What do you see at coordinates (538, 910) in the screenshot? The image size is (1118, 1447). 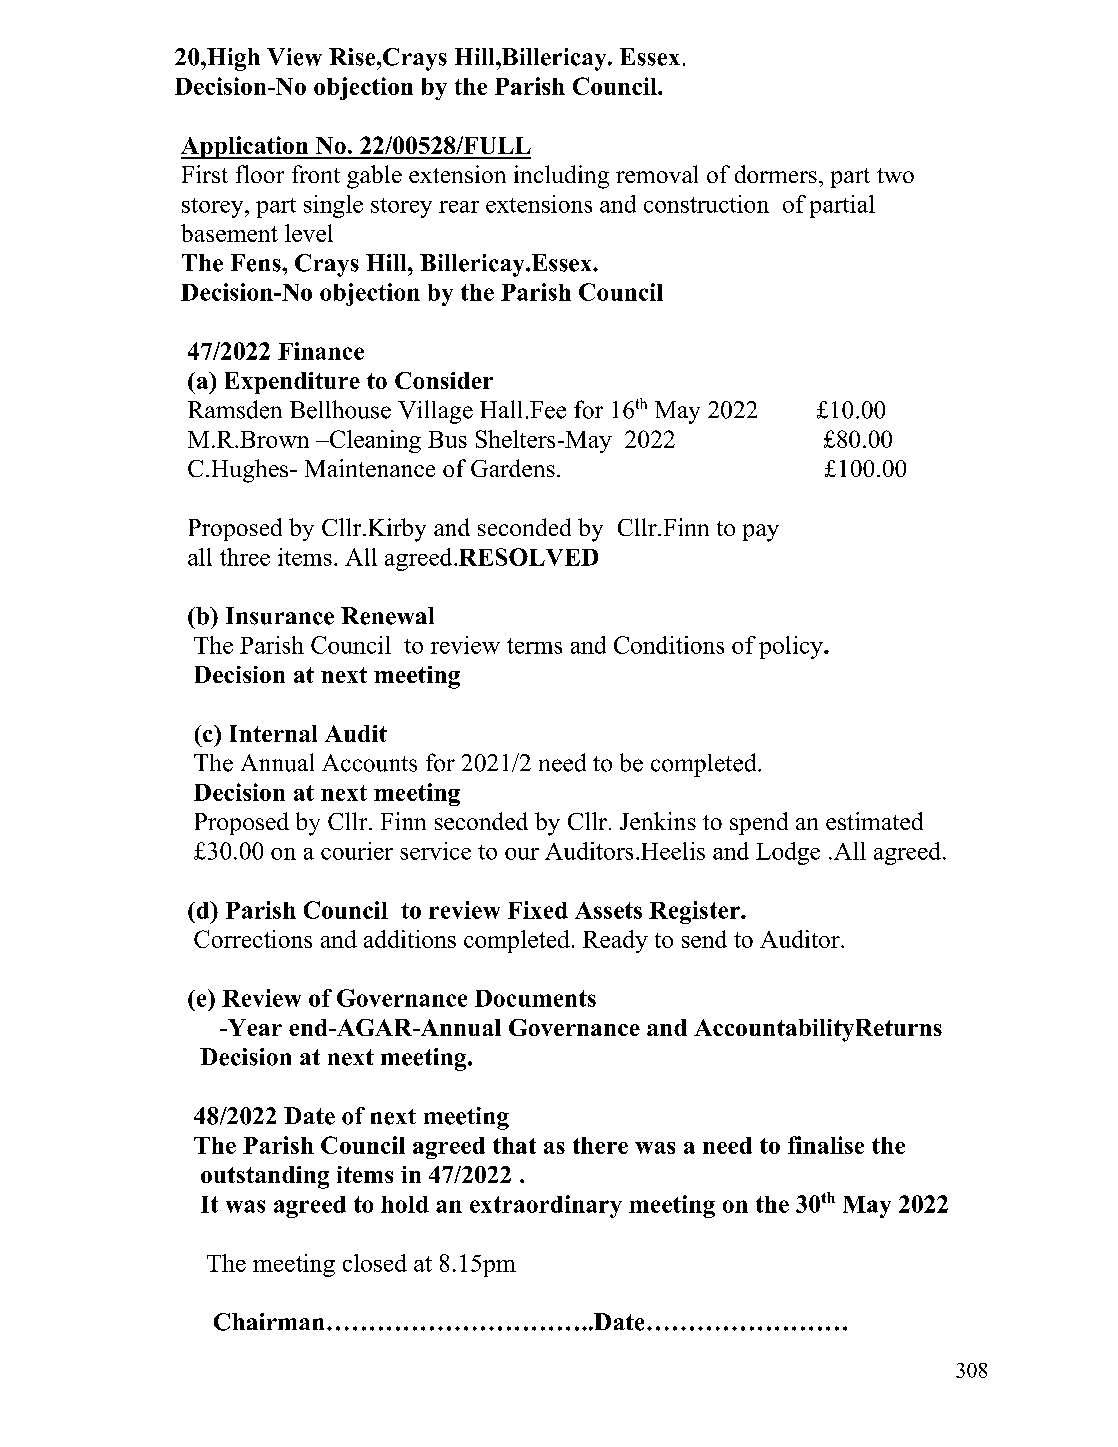 I see `Fixed` at bounding box center [538, 910].
